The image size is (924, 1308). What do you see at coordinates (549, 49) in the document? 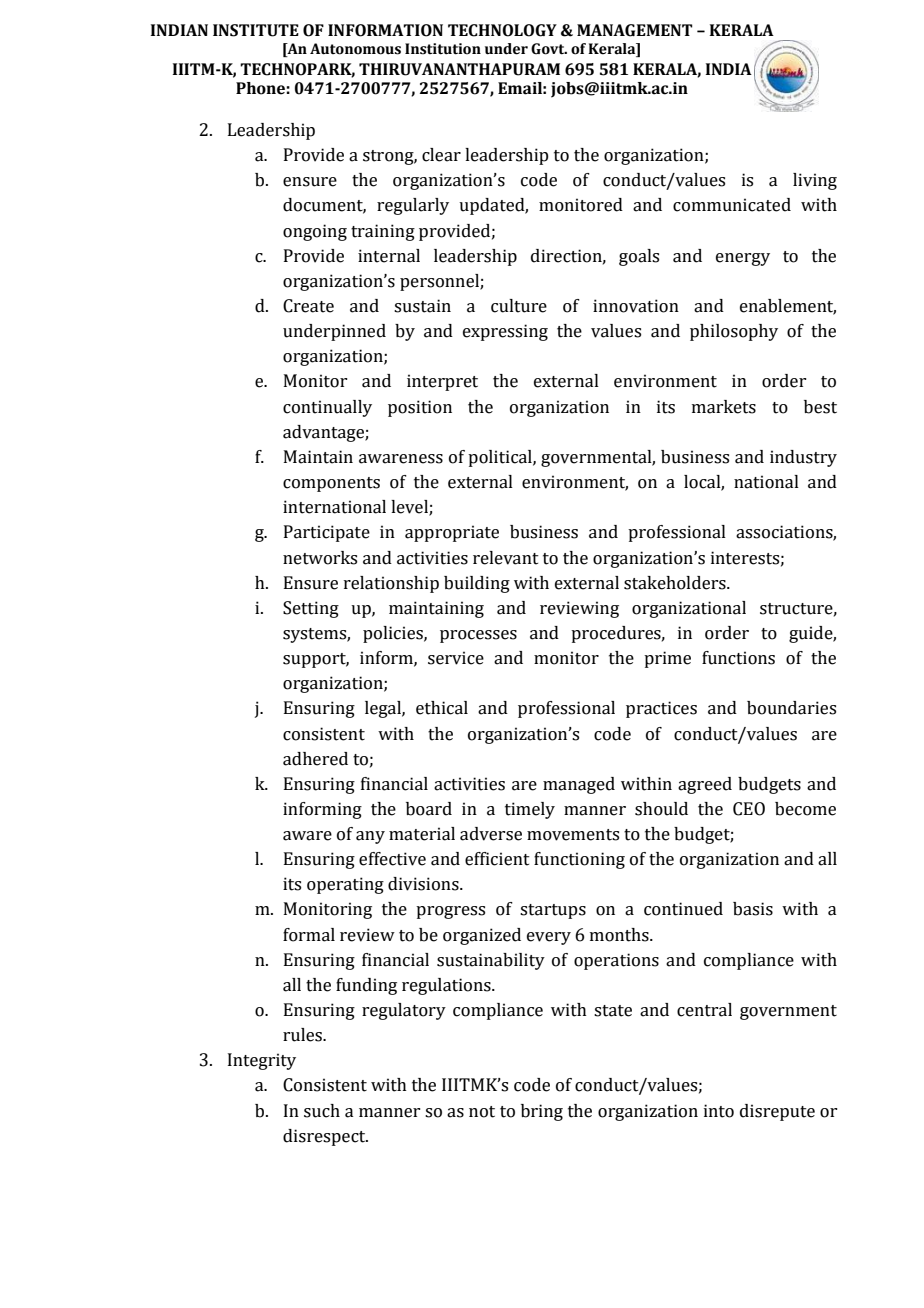
I see `Govt` at bounding box center [549, 49].
